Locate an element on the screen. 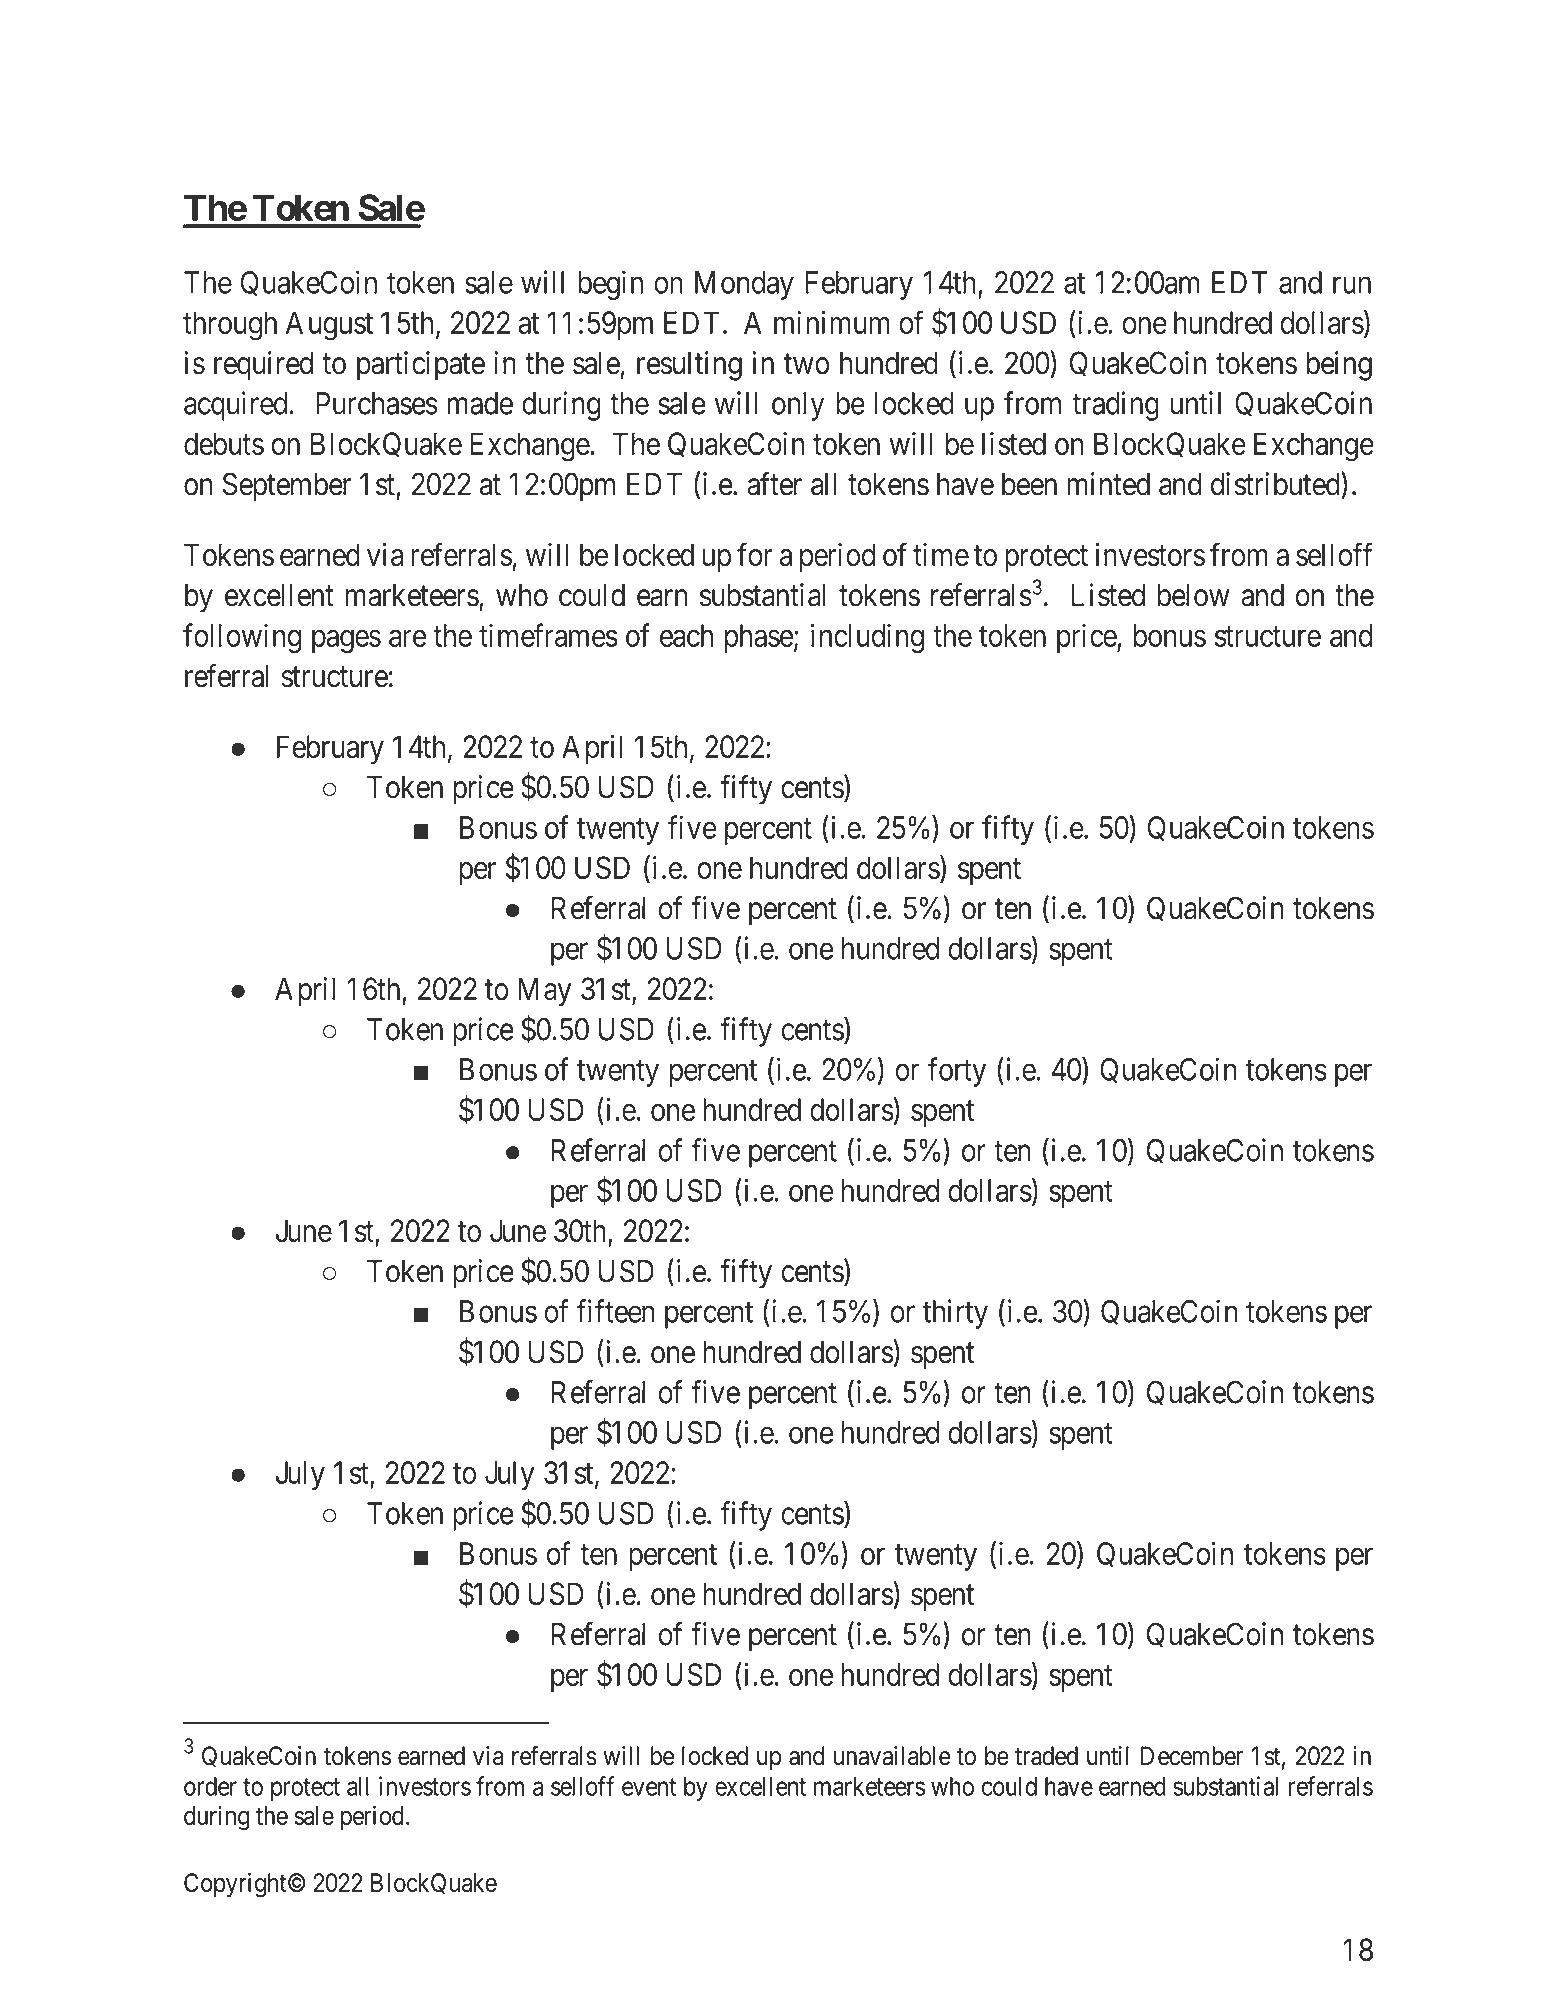 This screenshot has width=1556, height=2013. order is located at coordinates (210, 1786).
